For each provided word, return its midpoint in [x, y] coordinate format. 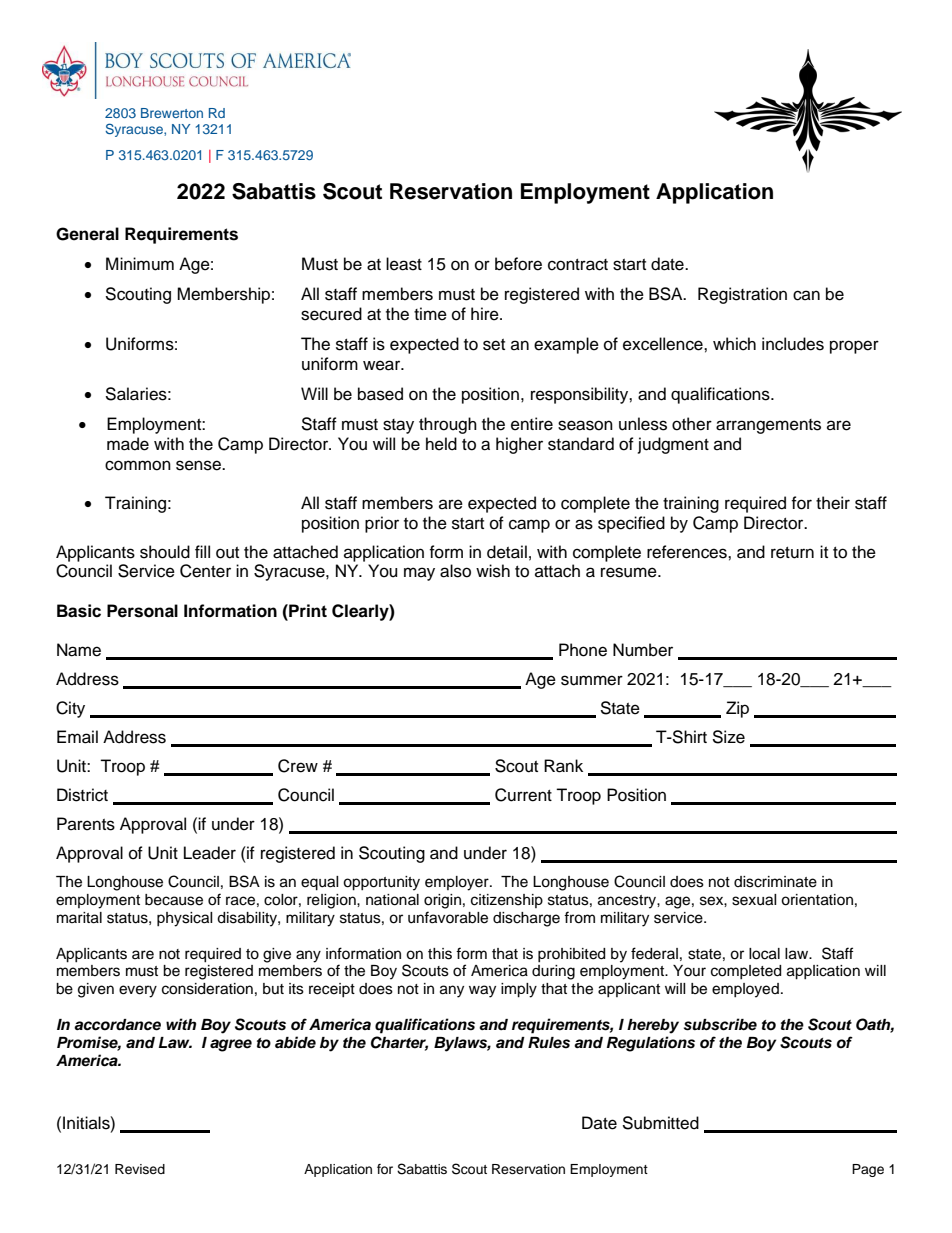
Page [868, 1170]
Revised [140, 1169]
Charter [399, 1043]
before [518, 264]
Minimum [140, 264]
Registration [742, 295]
